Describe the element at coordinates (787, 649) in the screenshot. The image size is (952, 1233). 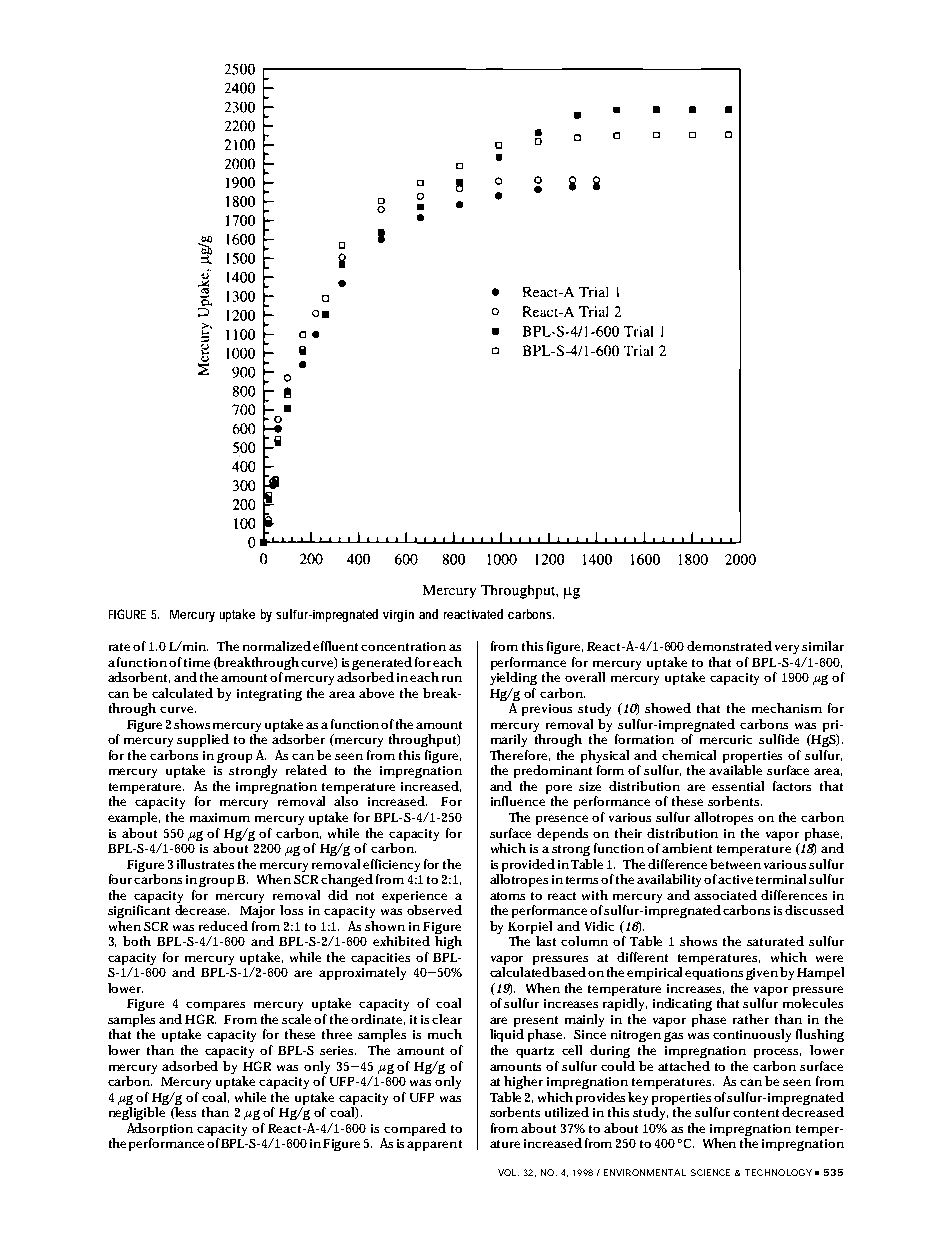
I see `very` at that location.
